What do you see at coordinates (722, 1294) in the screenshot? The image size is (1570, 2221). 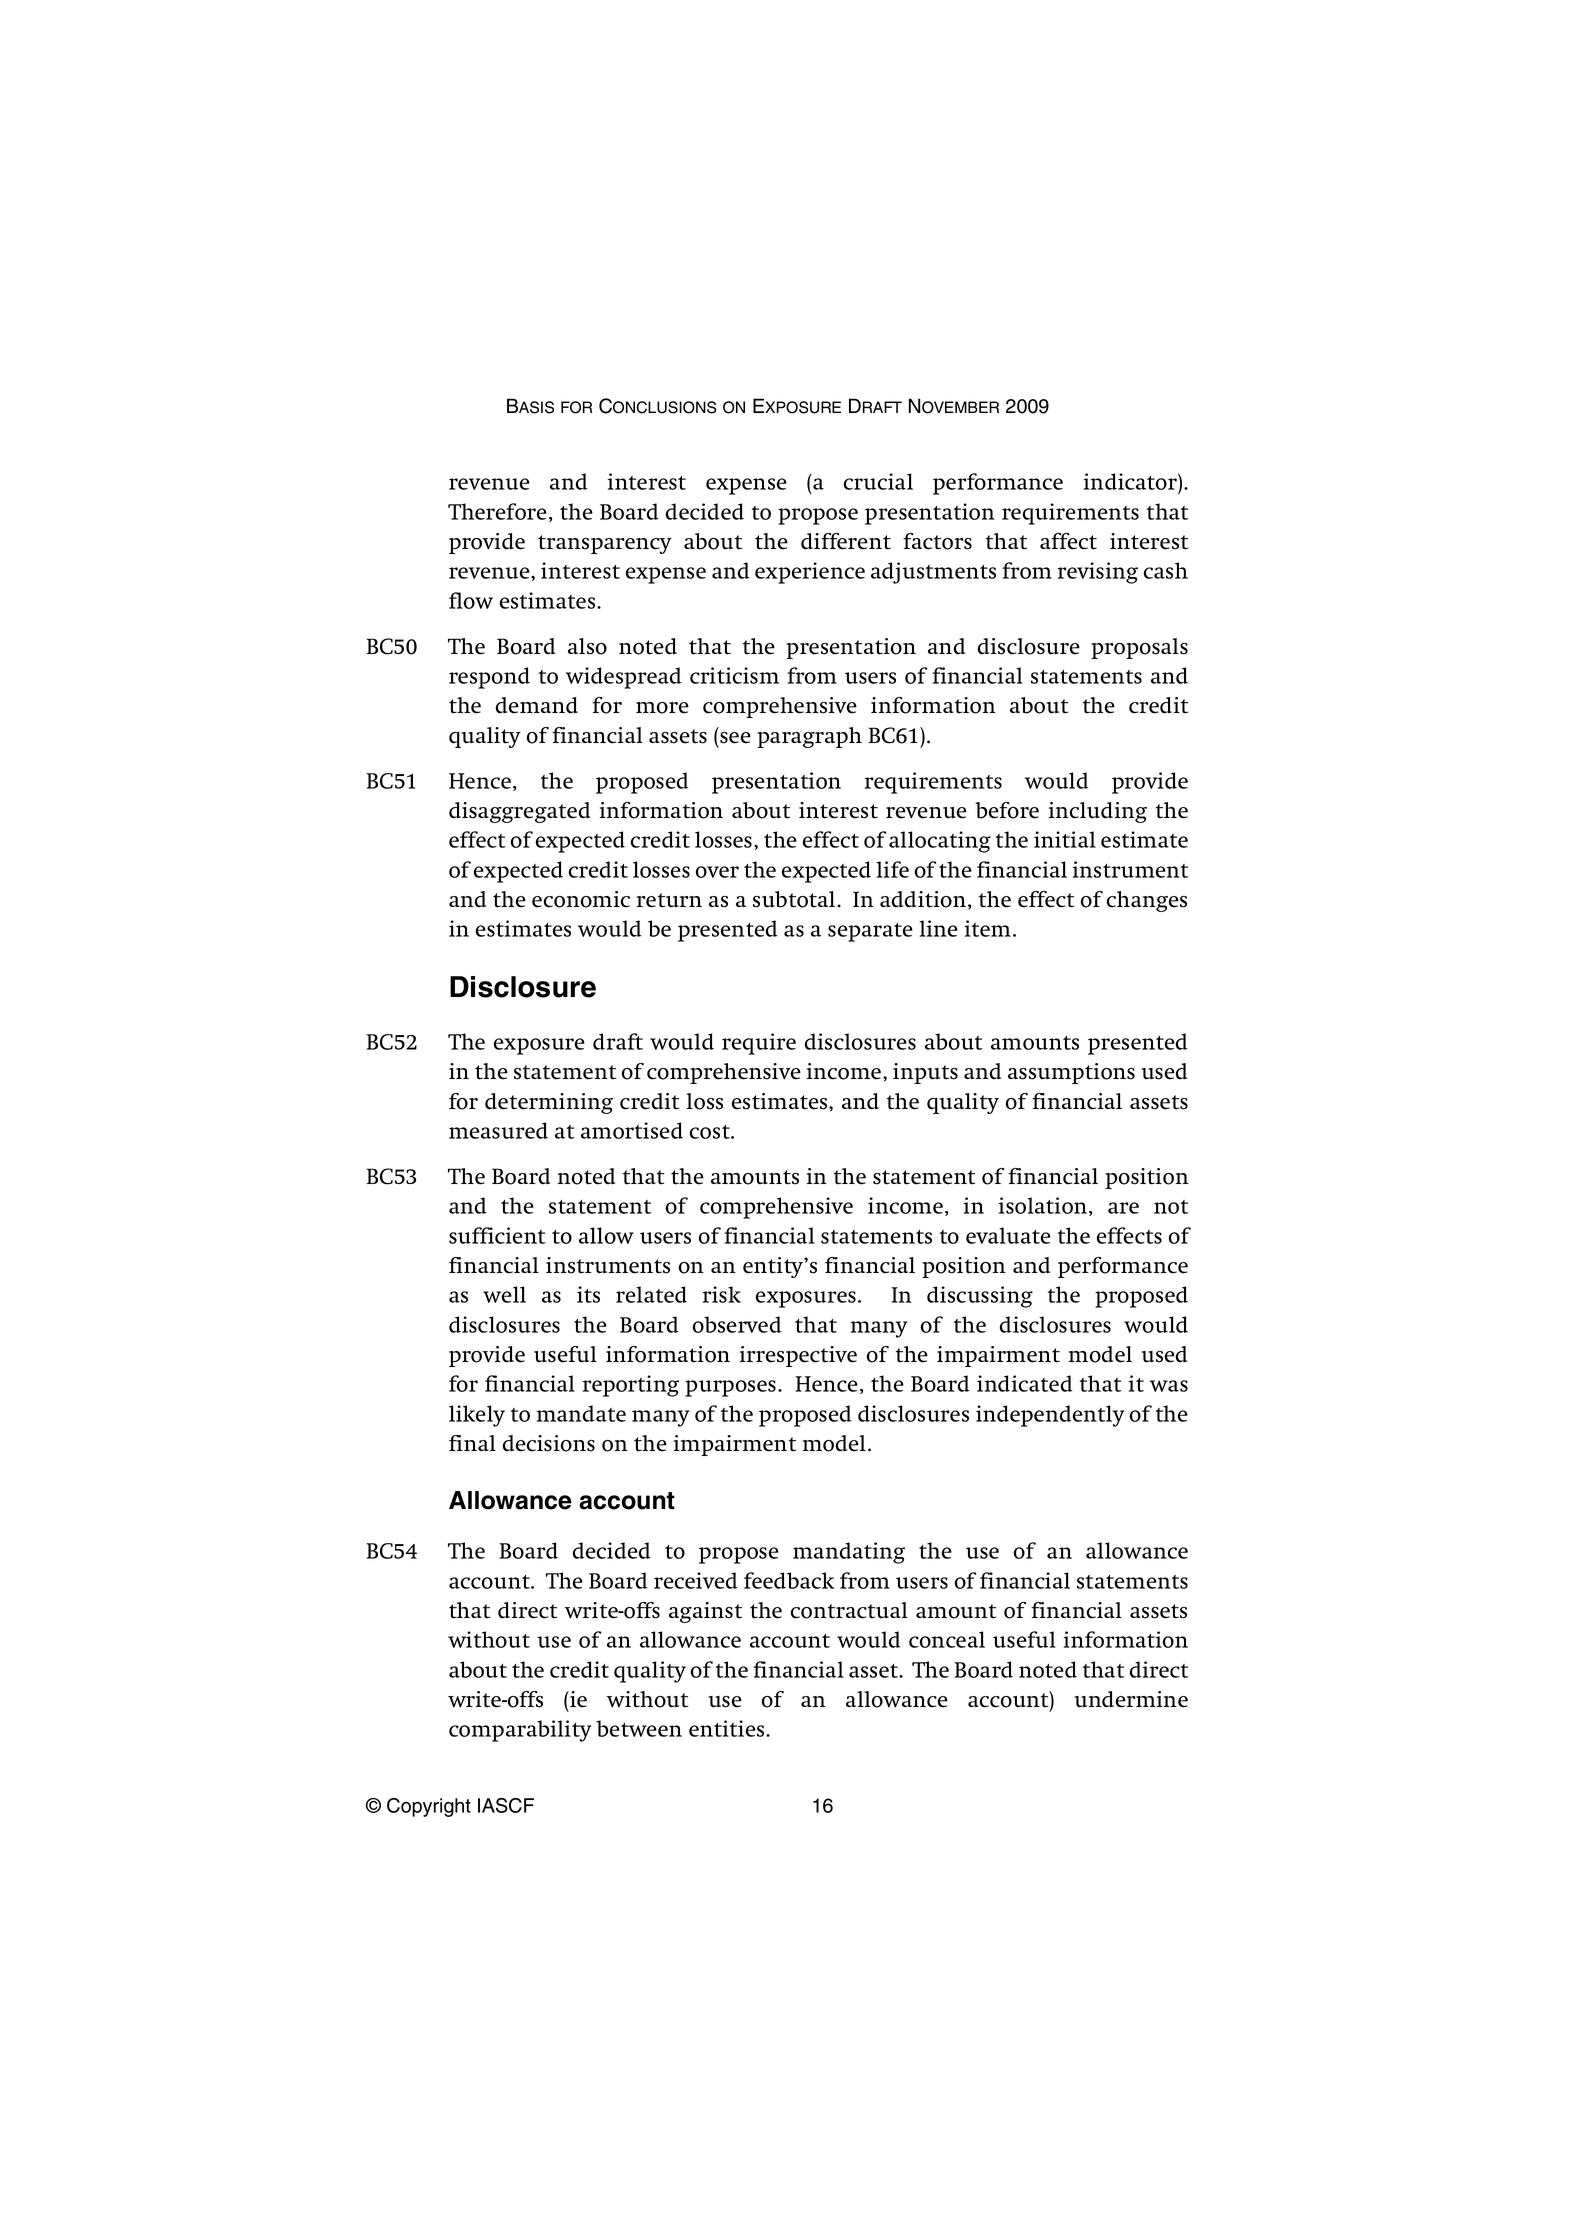 I see `risk` at bounding box center [722, 1294].
